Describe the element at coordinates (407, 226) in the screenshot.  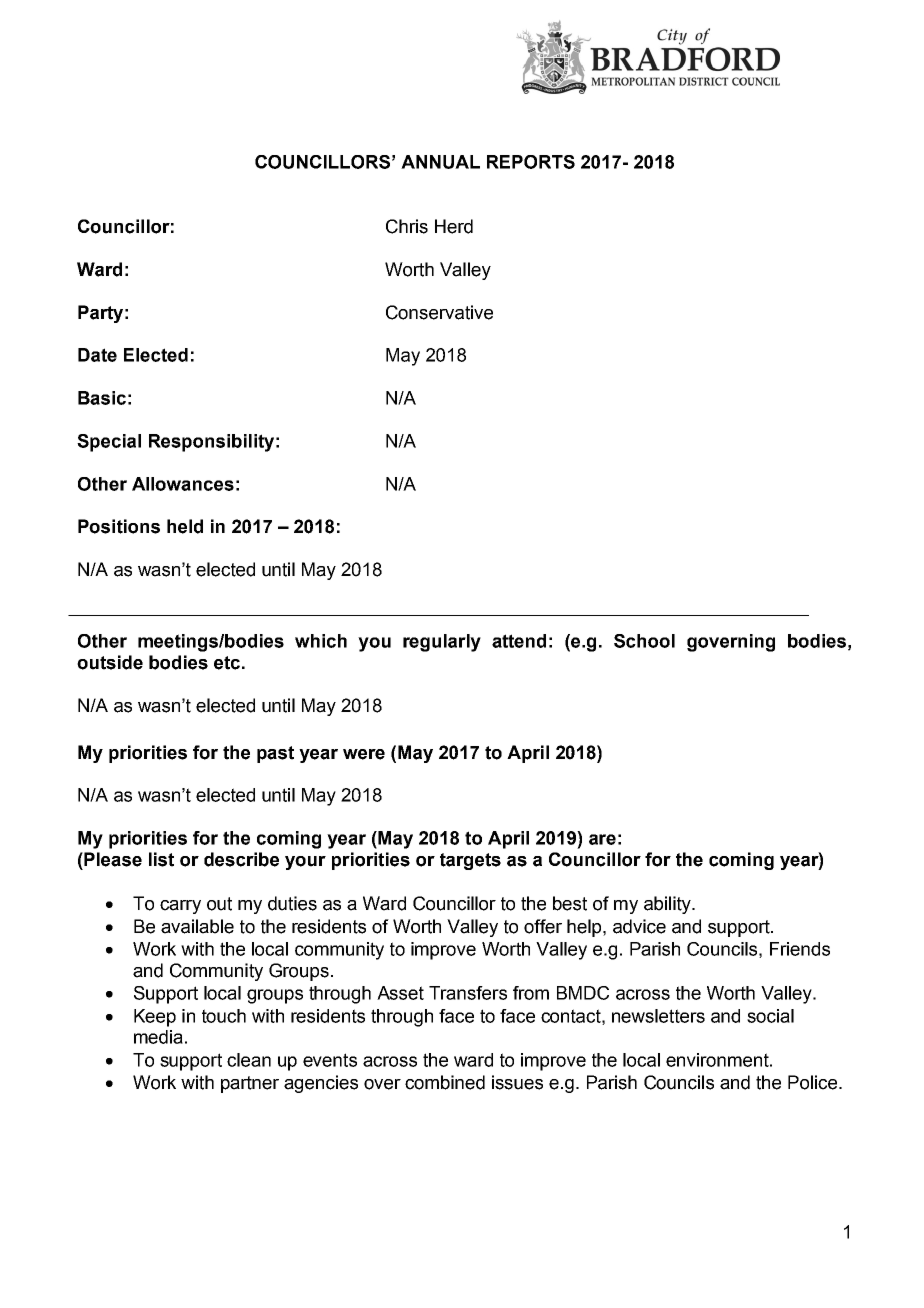
I see `Chris` at that location.
